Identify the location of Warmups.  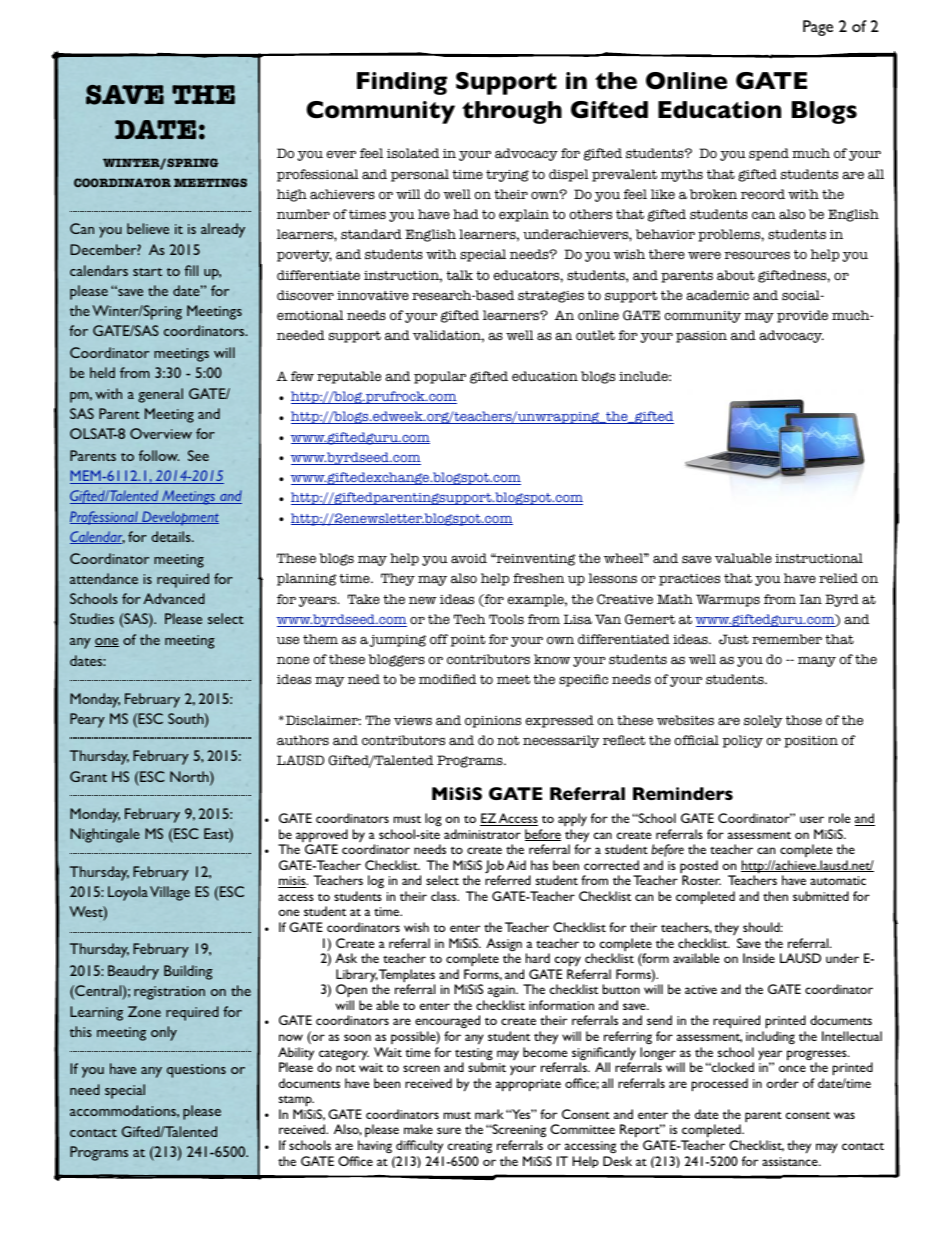
(728, 600).
